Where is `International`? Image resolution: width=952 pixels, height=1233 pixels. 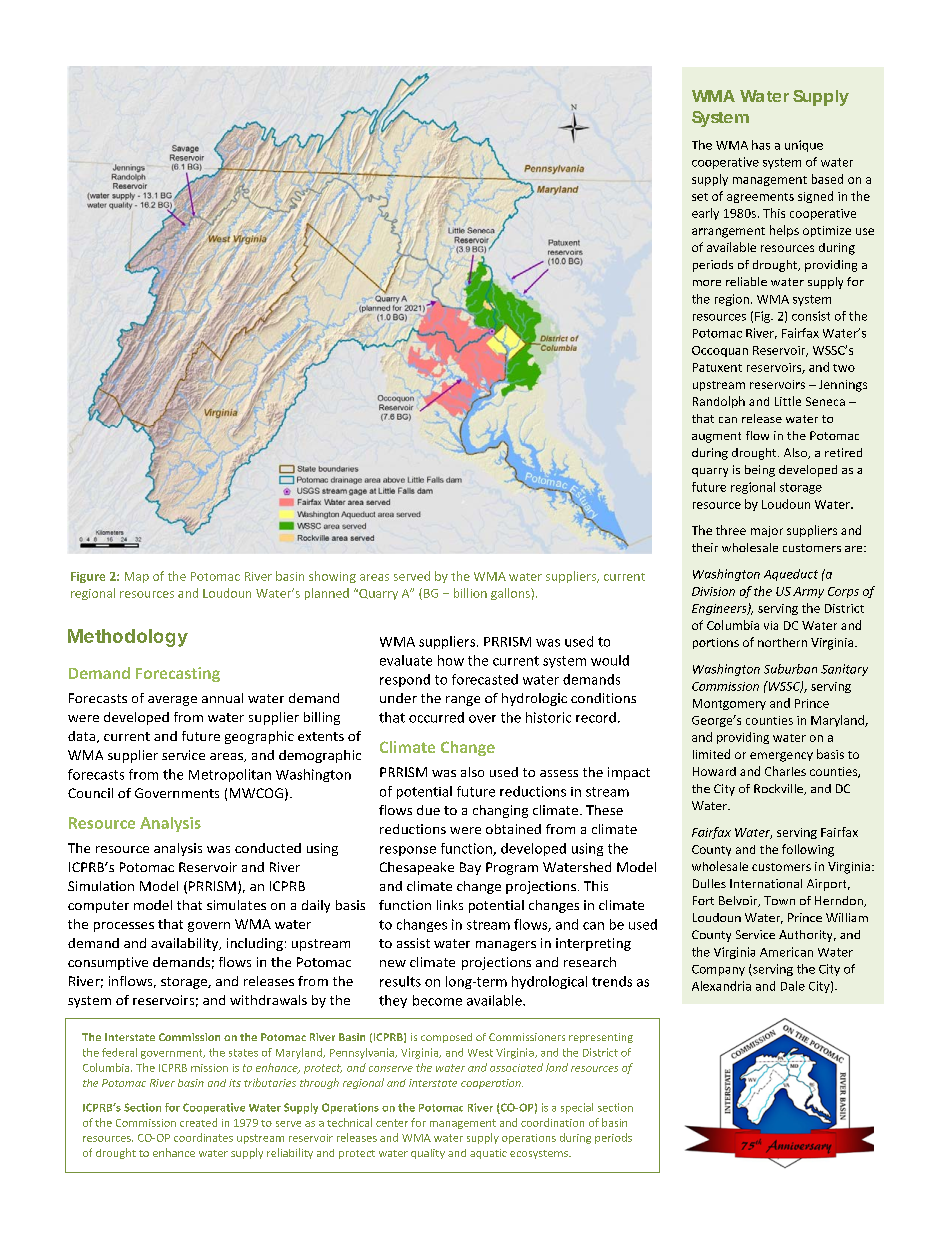 International is located at coordinates (766, 883).
